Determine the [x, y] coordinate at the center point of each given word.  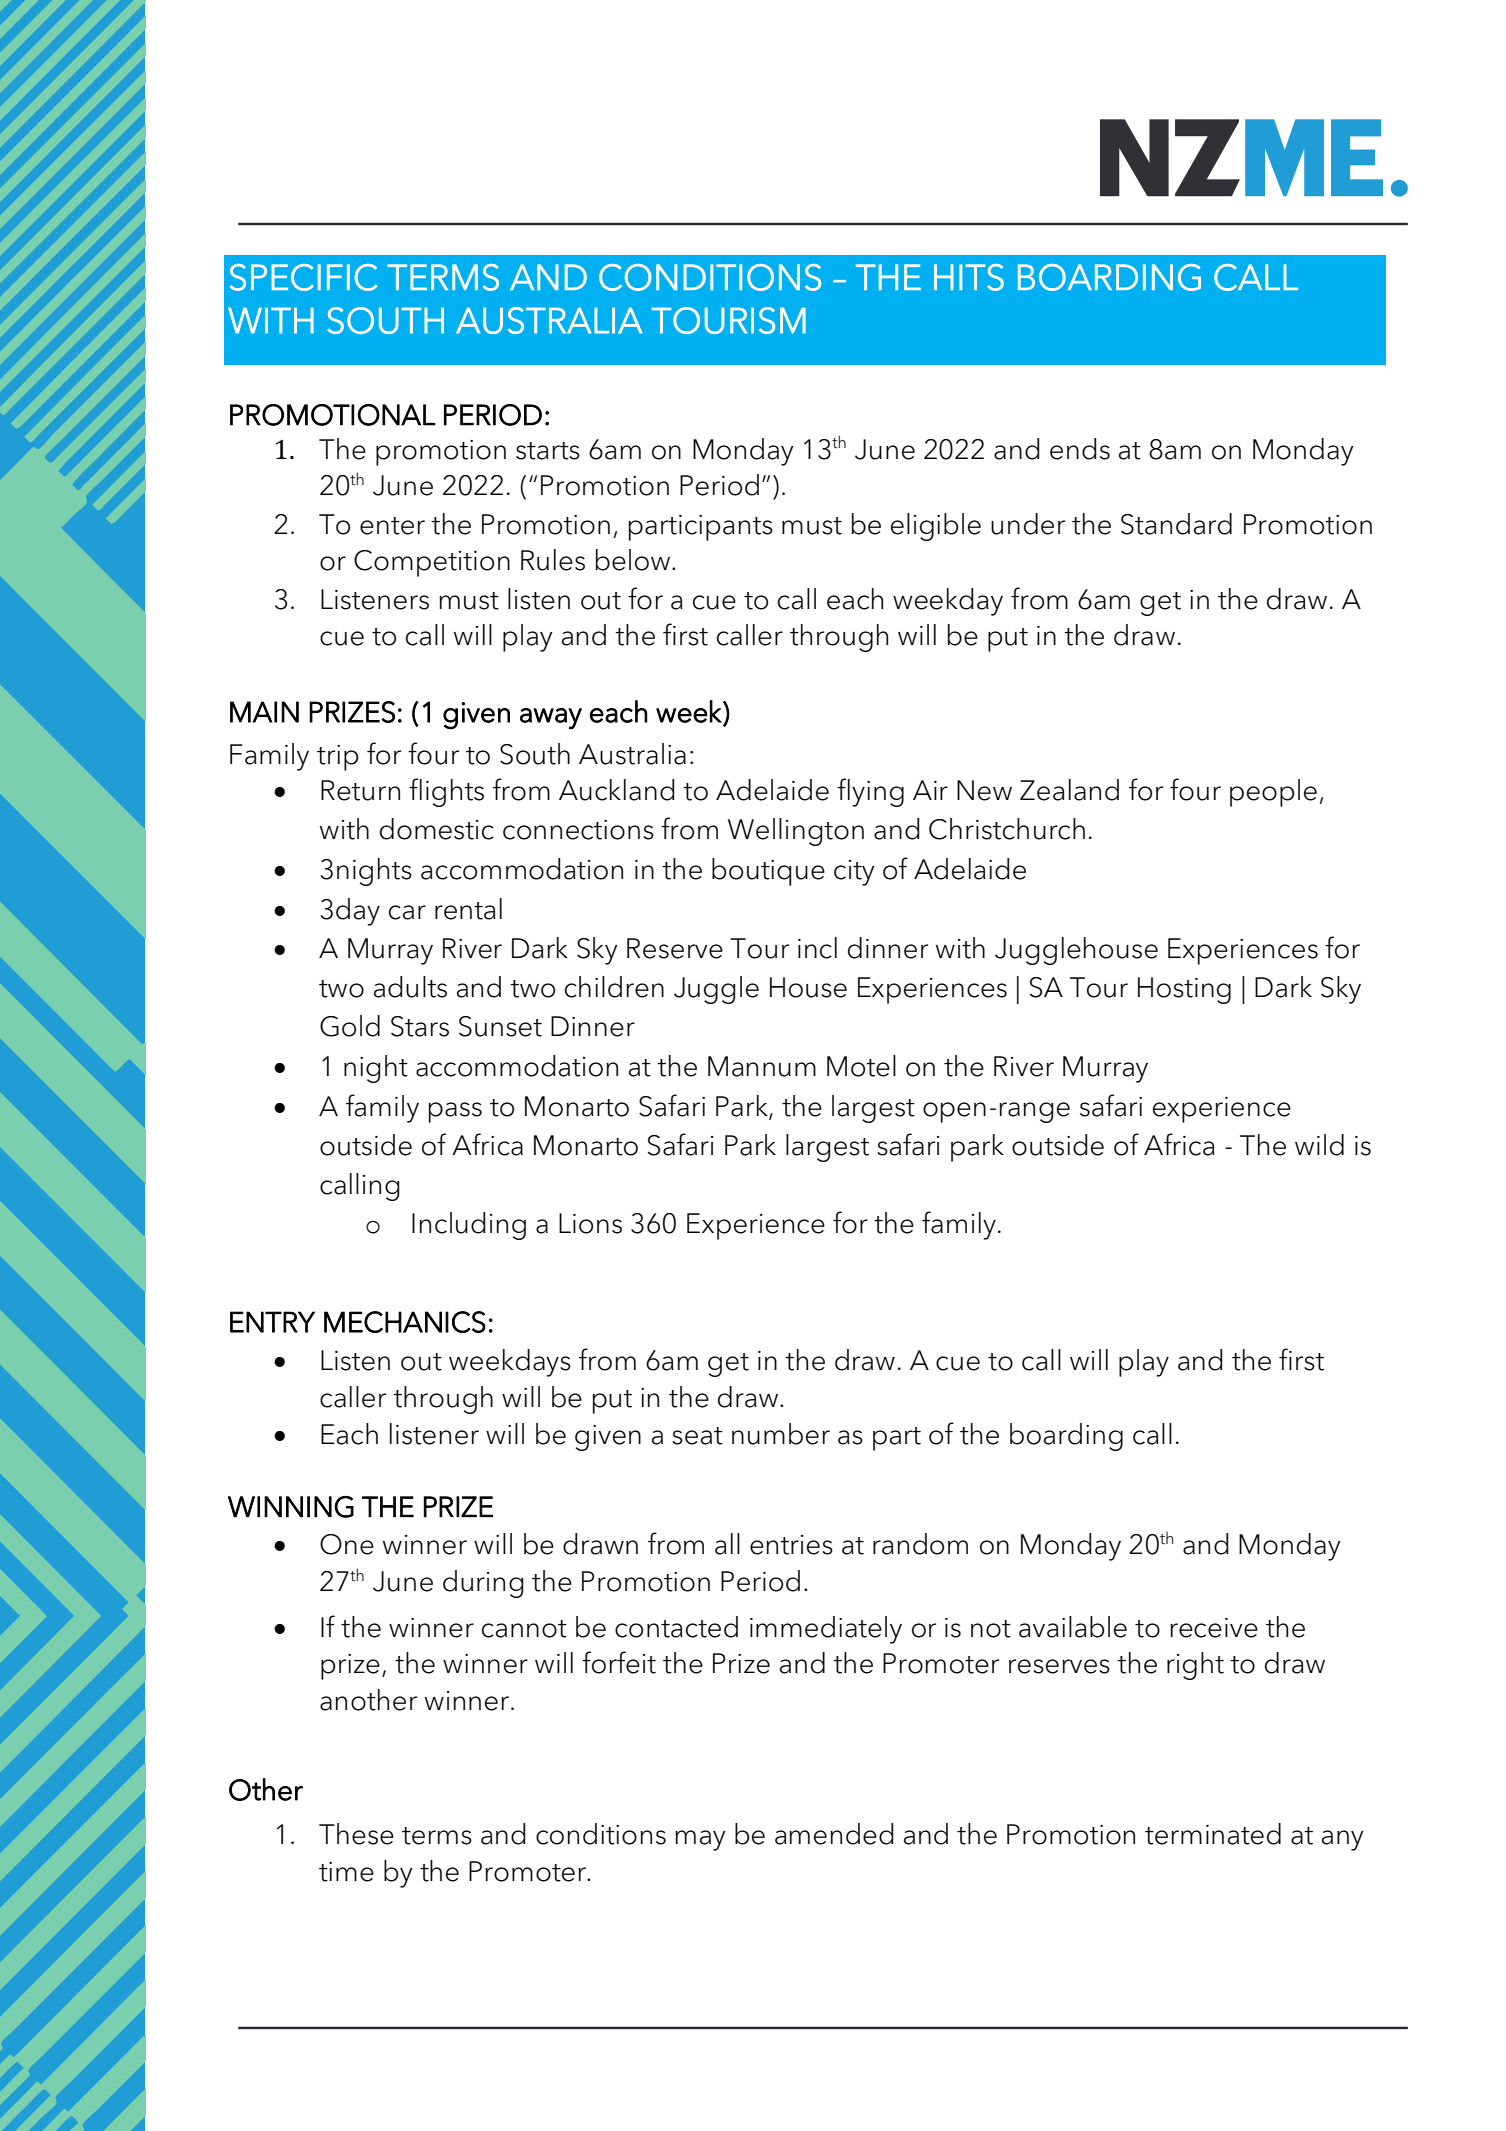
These [356, 1834]
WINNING [291, 1507]
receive [1214, 1628]
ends [1080, 449]
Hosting [1184, 990]
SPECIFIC [303, 277]
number [781, 1434]
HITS [969, 277]
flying [870, 792]
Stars [420, 1026]
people [1273, 793]
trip [337, 758]
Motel [861, 1066]
